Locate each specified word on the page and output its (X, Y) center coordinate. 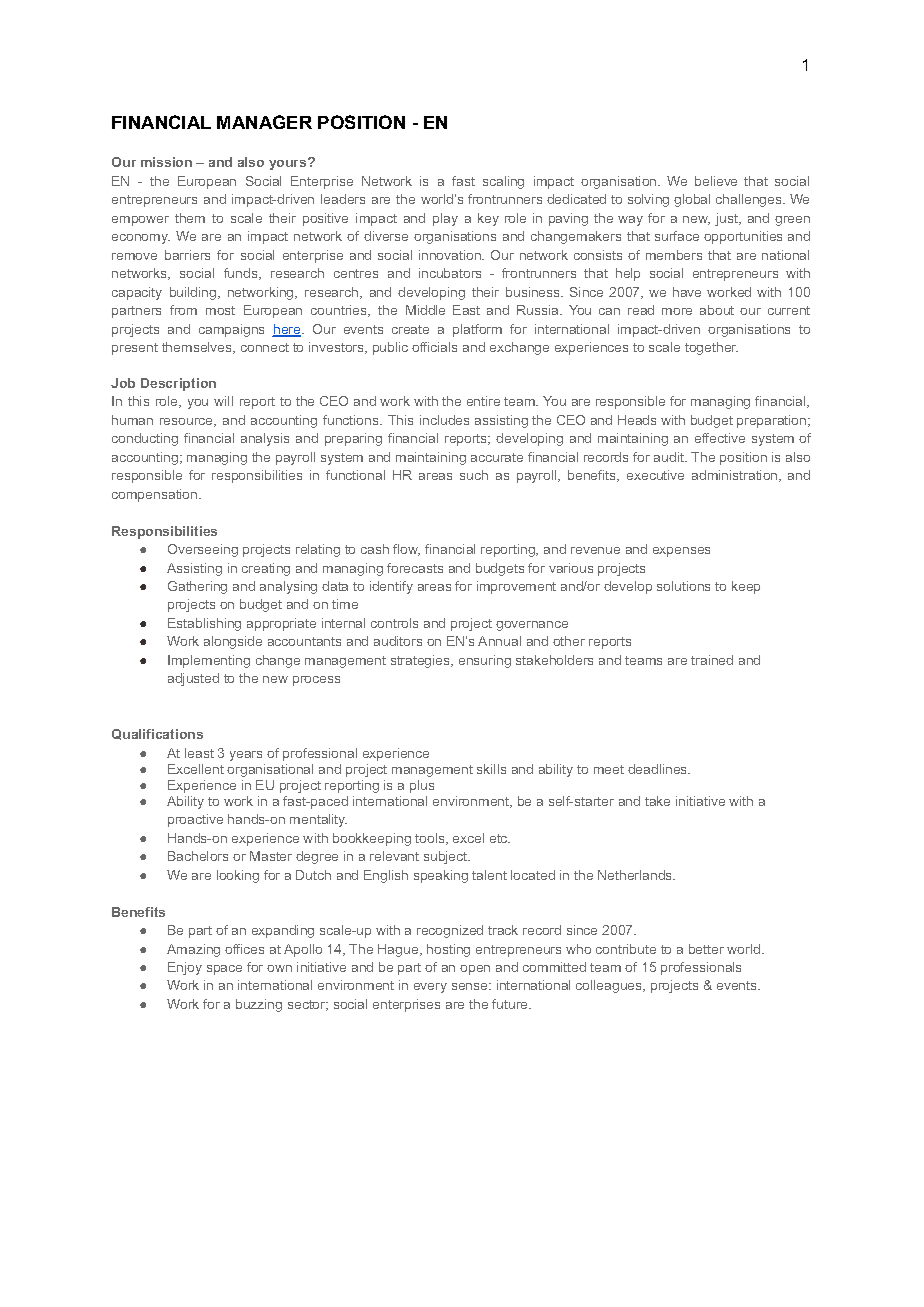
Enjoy (185, 968)
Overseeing (203, 550)
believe (716, 181)
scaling (503, 182)
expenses (681, 552)
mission (166, 162)
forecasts (415, 568)
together (711, 348)
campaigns (231, 330)
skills (491, 769)
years (246, 756)
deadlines (658, 769)
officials (434, 347)
